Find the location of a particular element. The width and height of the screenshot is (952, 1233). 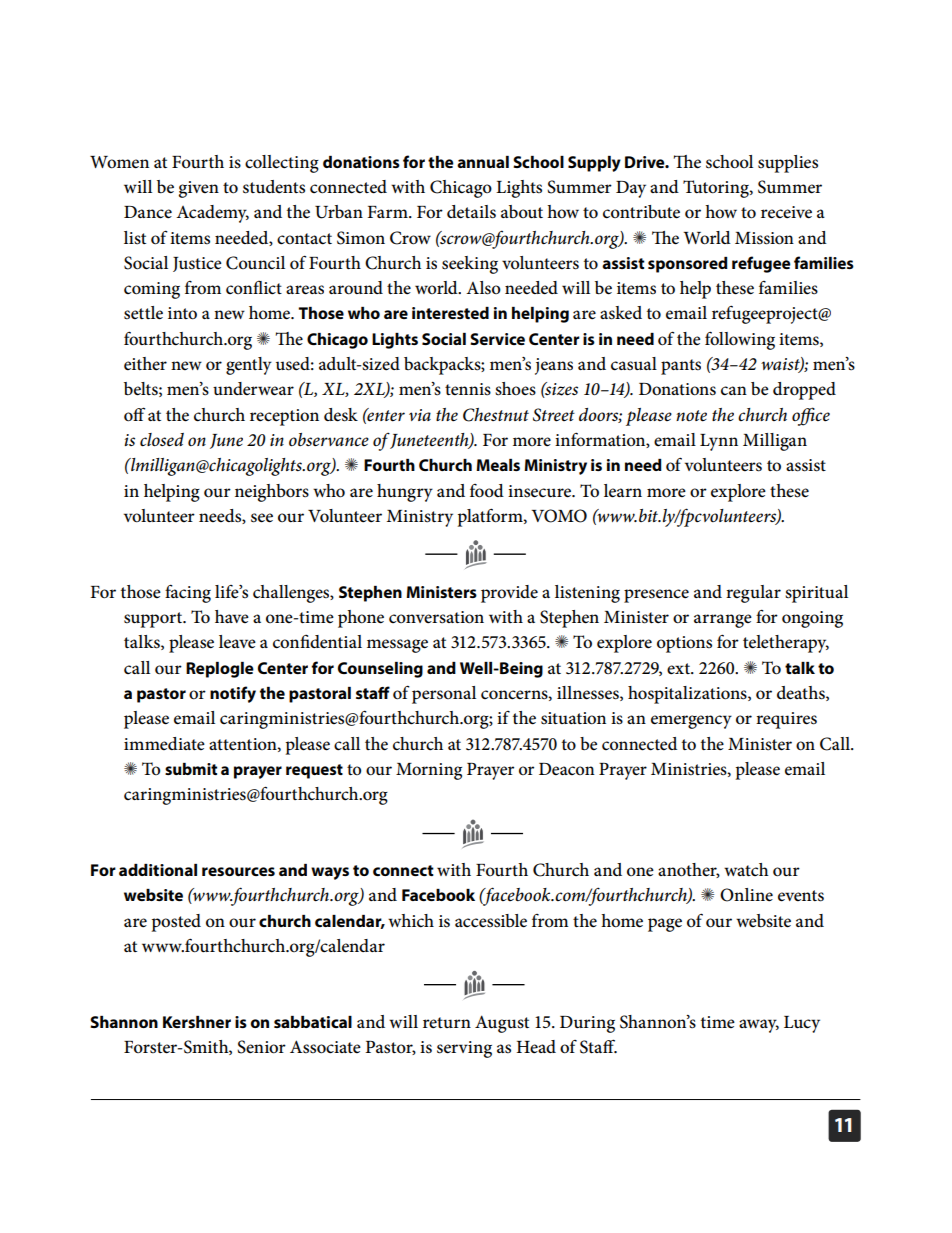

given is located at coordinates (198, 189).
